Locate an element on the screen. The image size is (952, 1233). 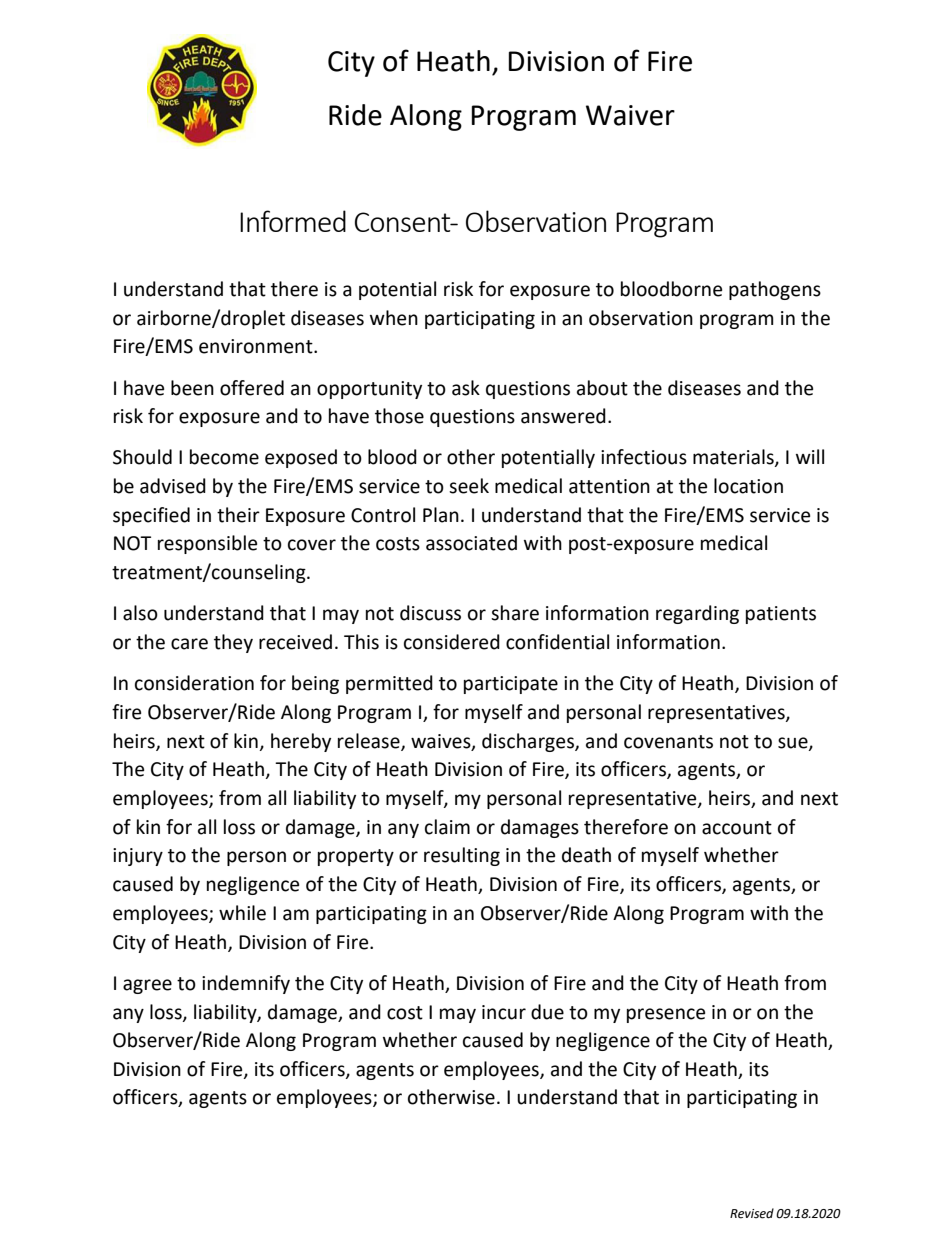
indemnify is located at coordinates (246, 984).
